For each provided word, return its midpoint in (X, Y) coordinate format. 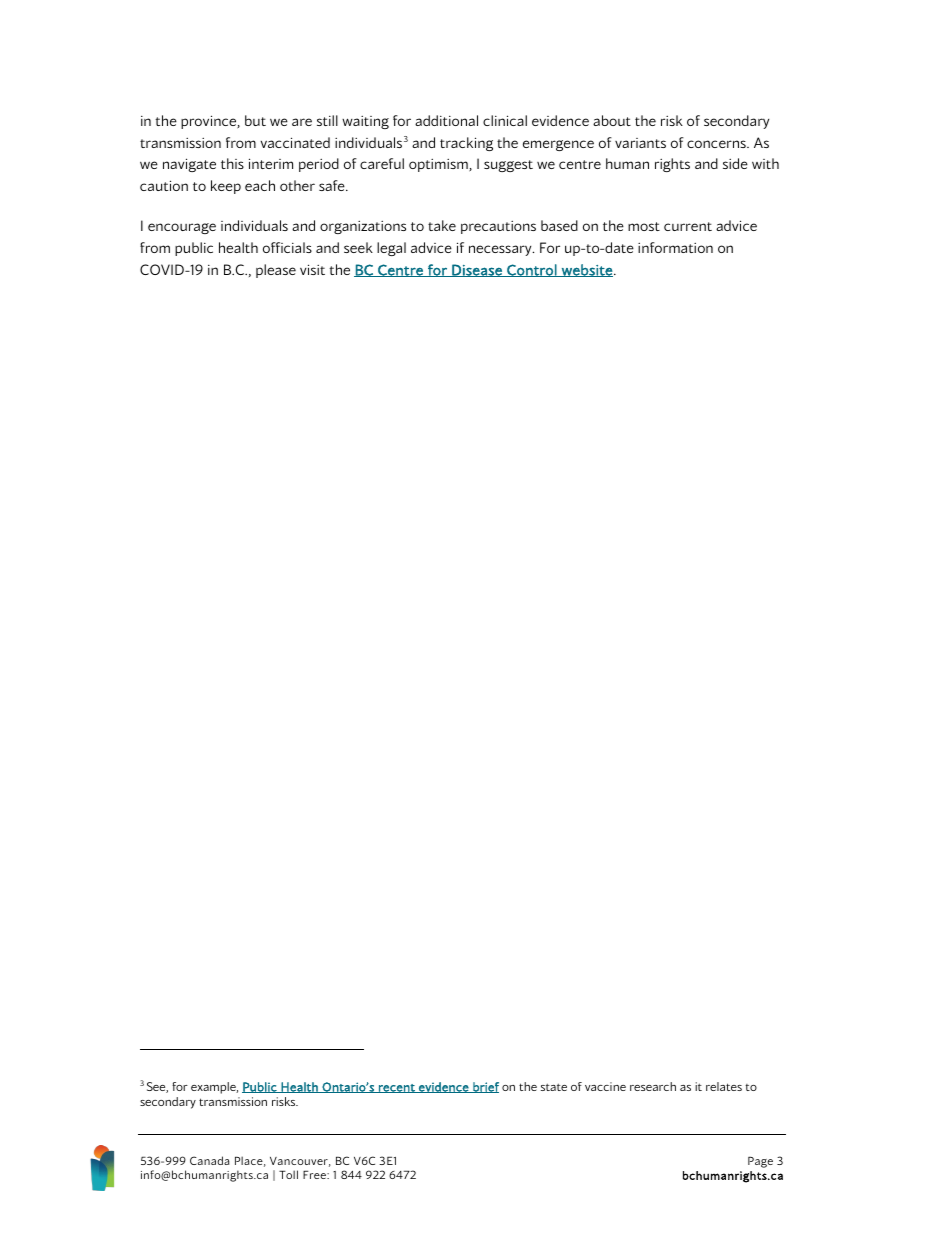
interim (271, 163)
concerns (717, 144)
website (587, 270)
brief (485, 1087)
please (276, 271)
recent (397, 1088)
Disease (477, 270)
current (688, 226)
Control (532, 270)
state (554, 1087)
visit (312, 269)
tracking (466, 144)
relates (724, 1086)
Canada (209, 1160)
